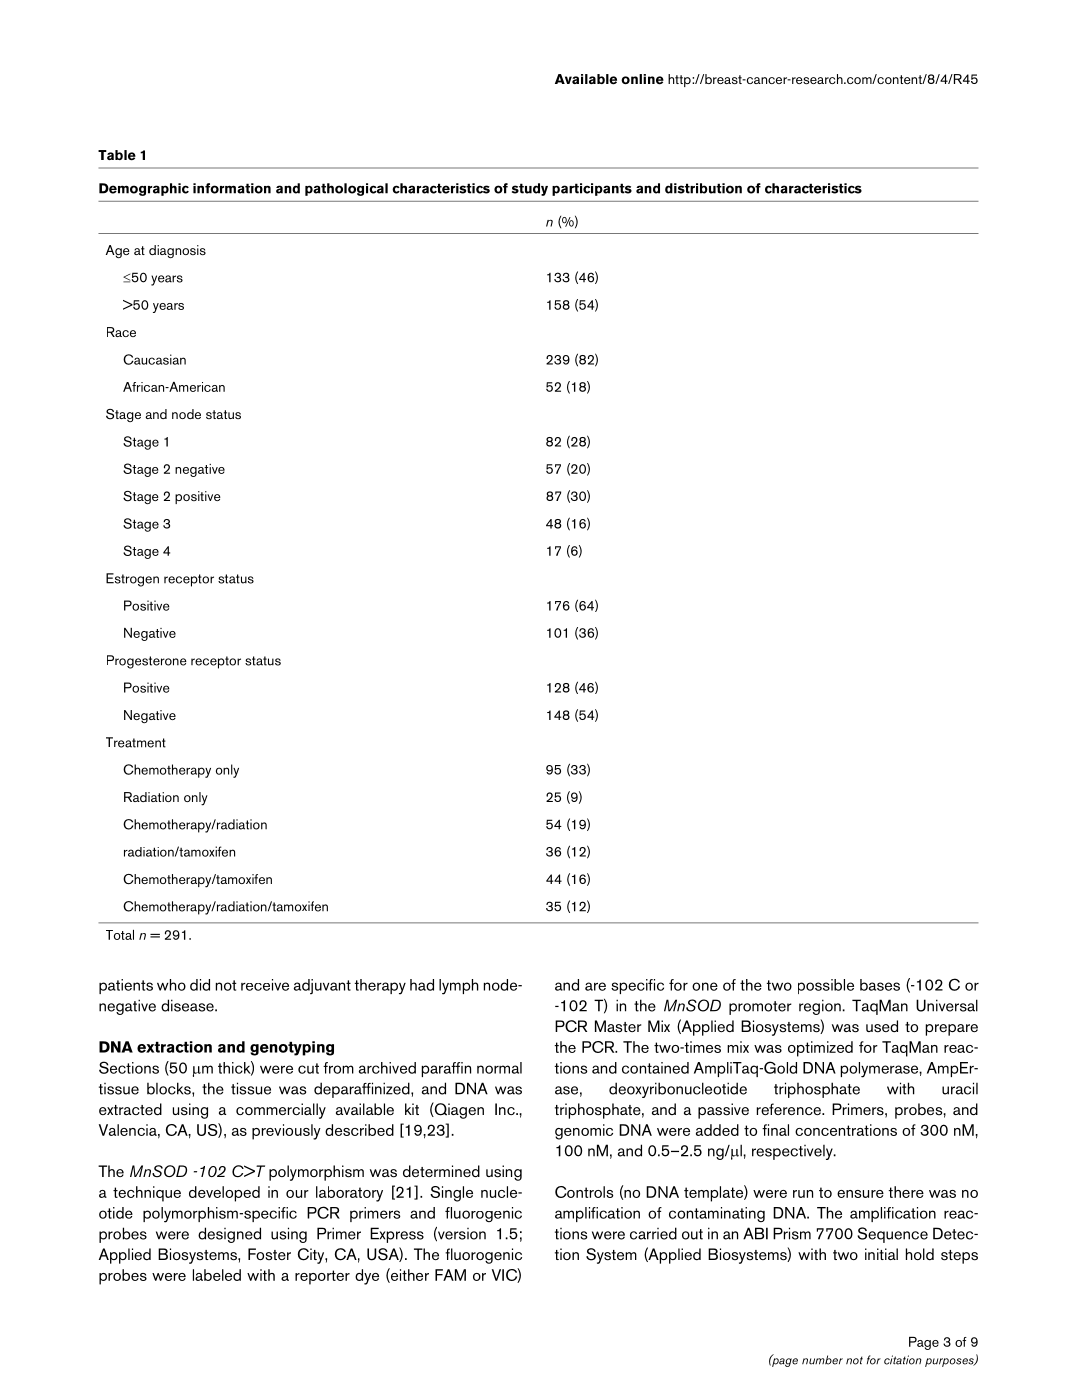  What do you see at coordinates (117, 155) in the document?
I see `Table` at bounding box center [117, 155].
